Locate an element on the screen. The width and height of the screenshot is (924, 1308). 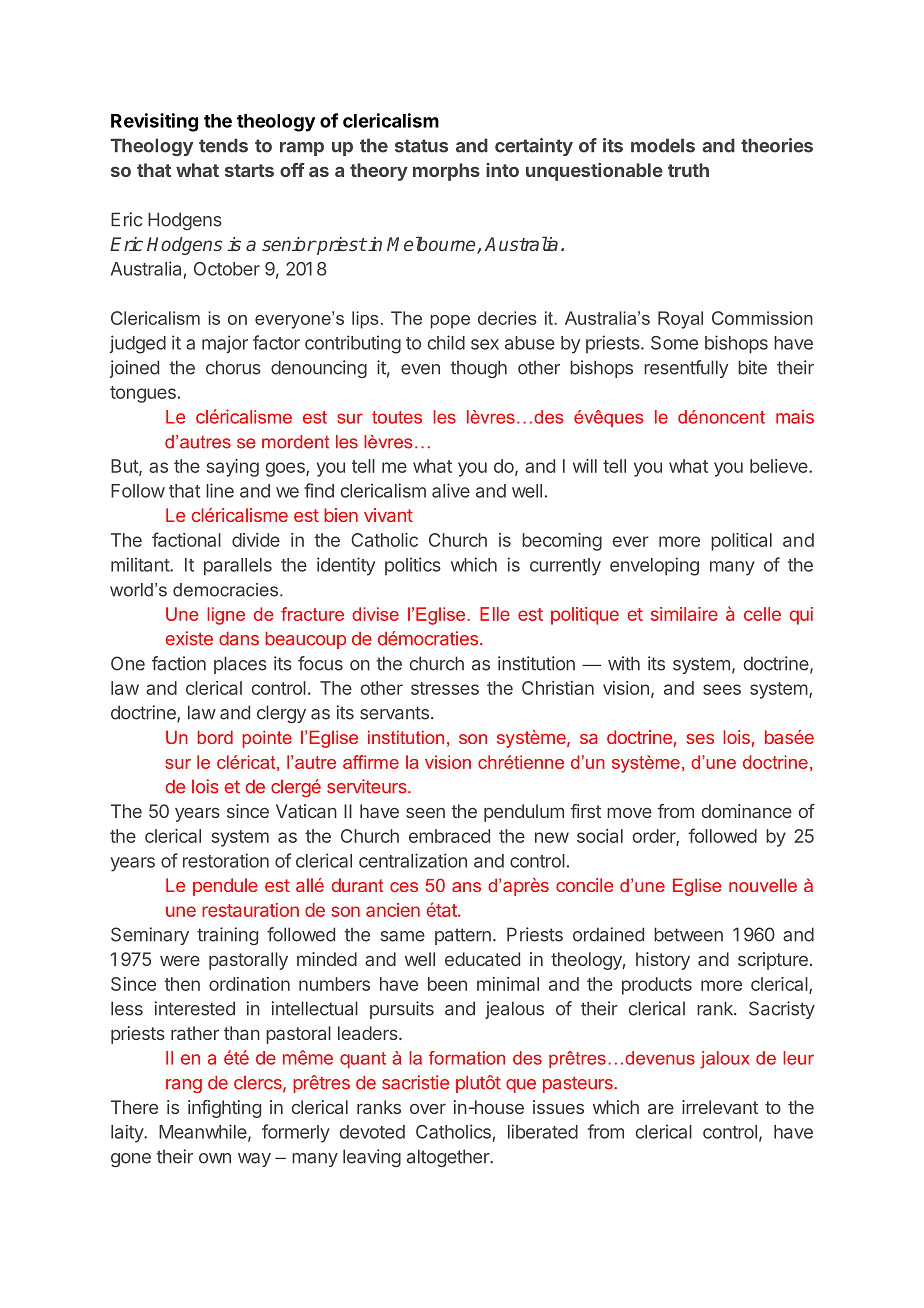
irrelevant is located at coordinates (720, 1107).
